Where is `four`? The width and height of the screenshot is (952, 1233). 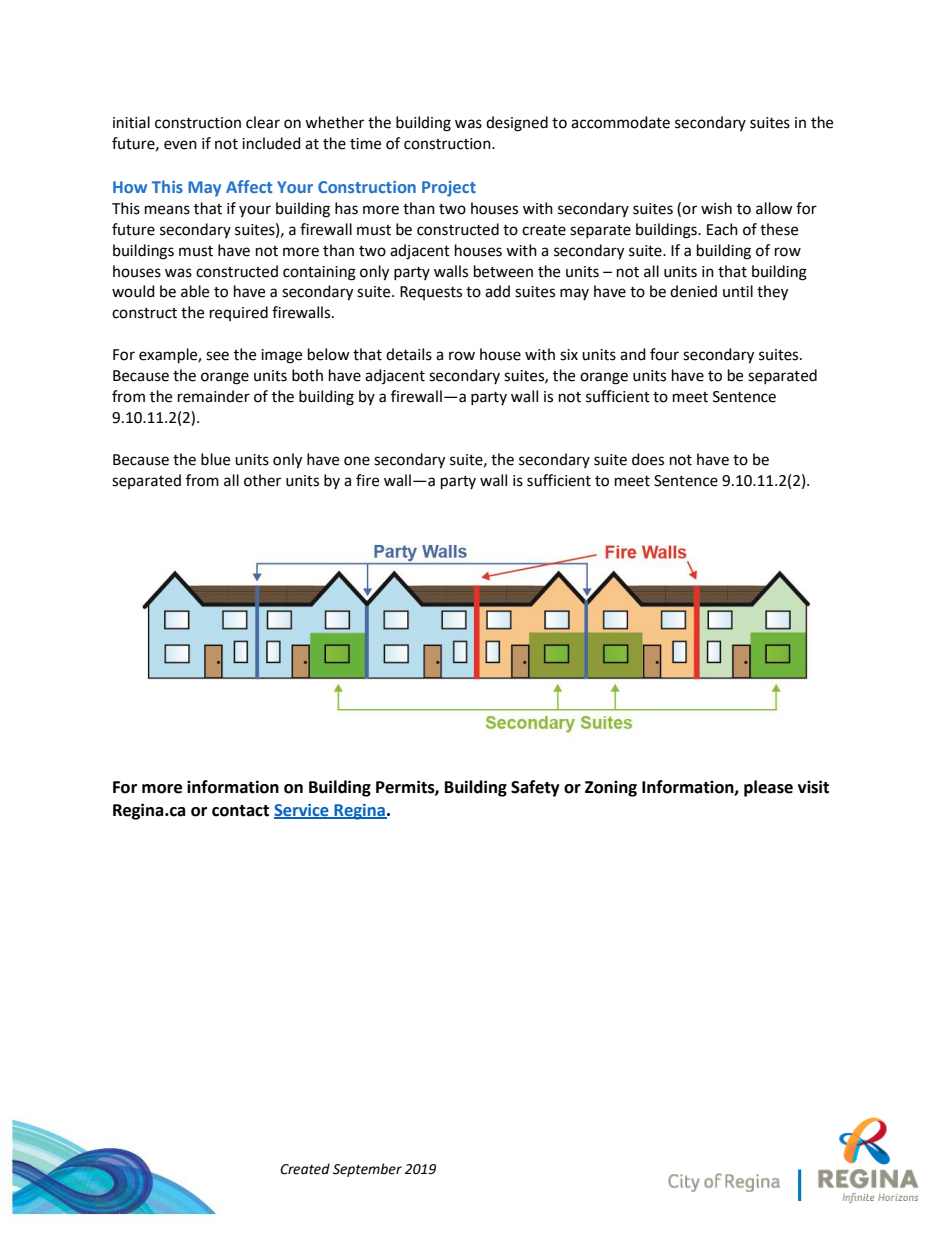
four is located at coordinates (664, 354).
